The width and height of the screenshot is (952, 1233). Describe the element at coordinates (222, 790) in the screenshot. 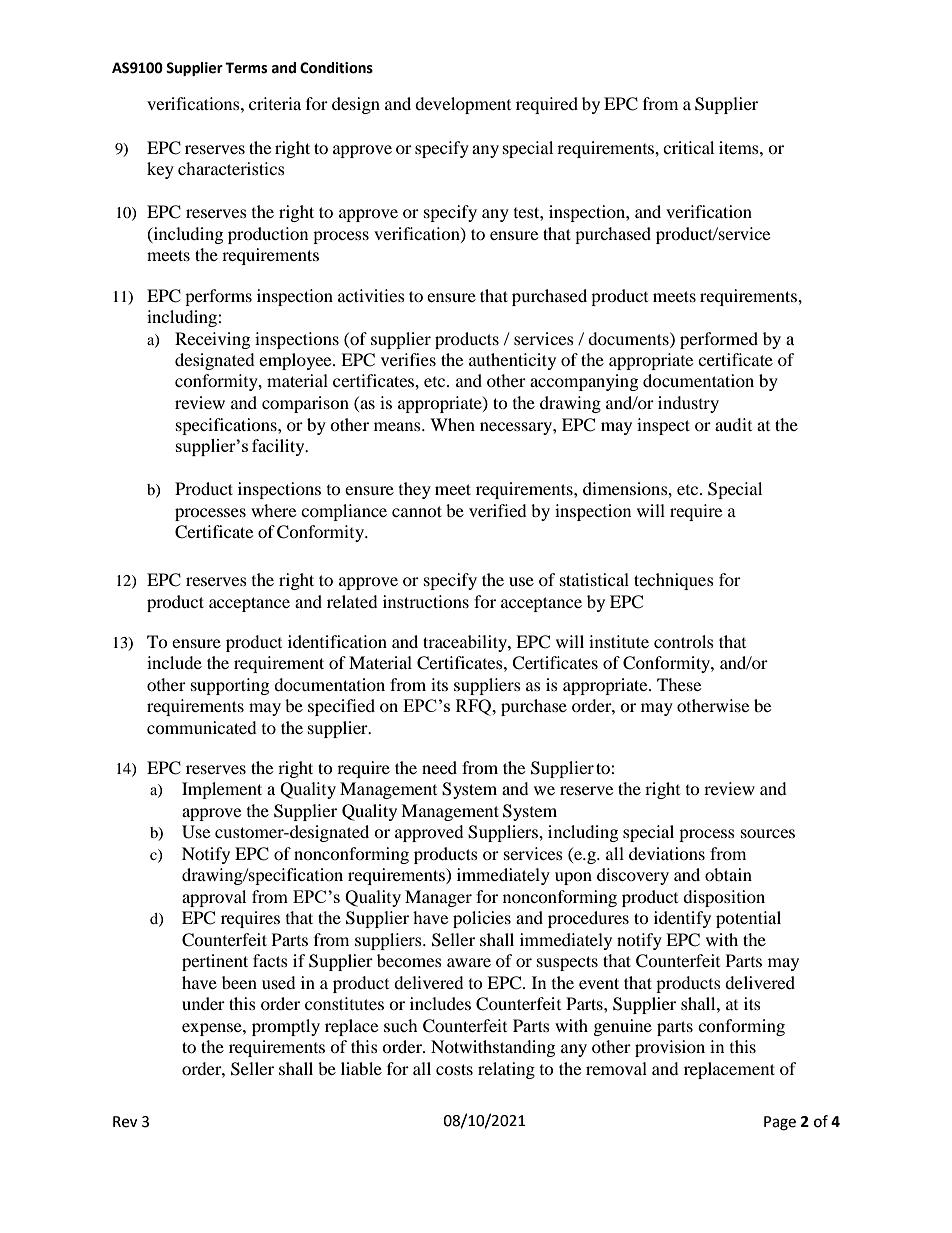

I see `Implement` at that location.
